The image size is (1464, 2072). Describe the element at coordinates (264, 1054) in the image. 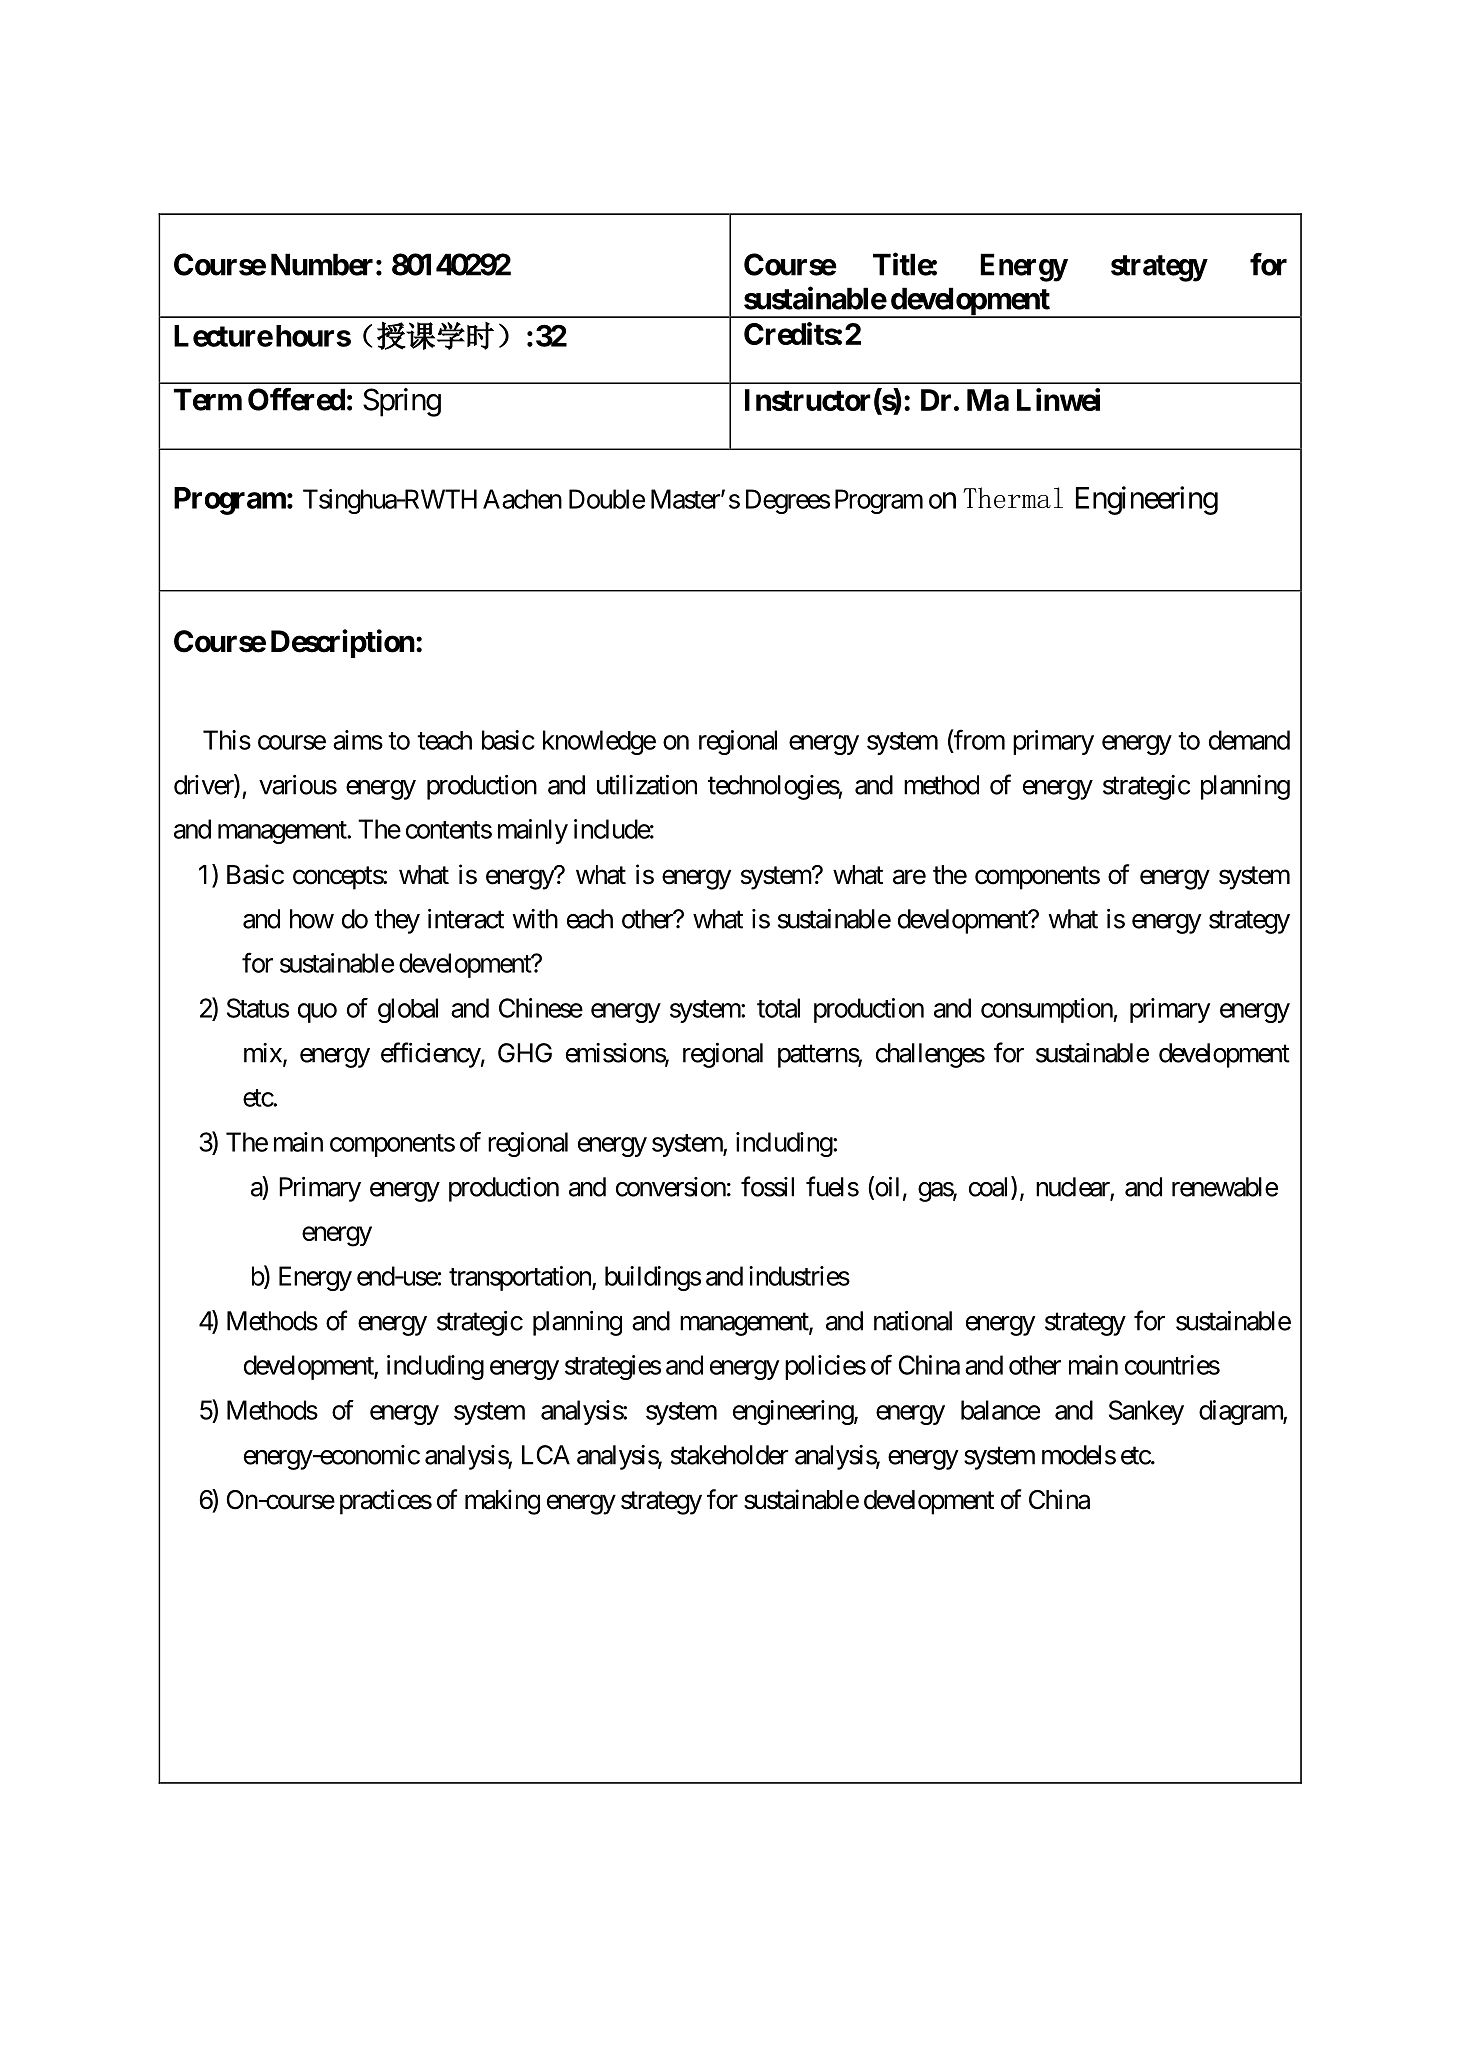

I see `mix` at that location.
